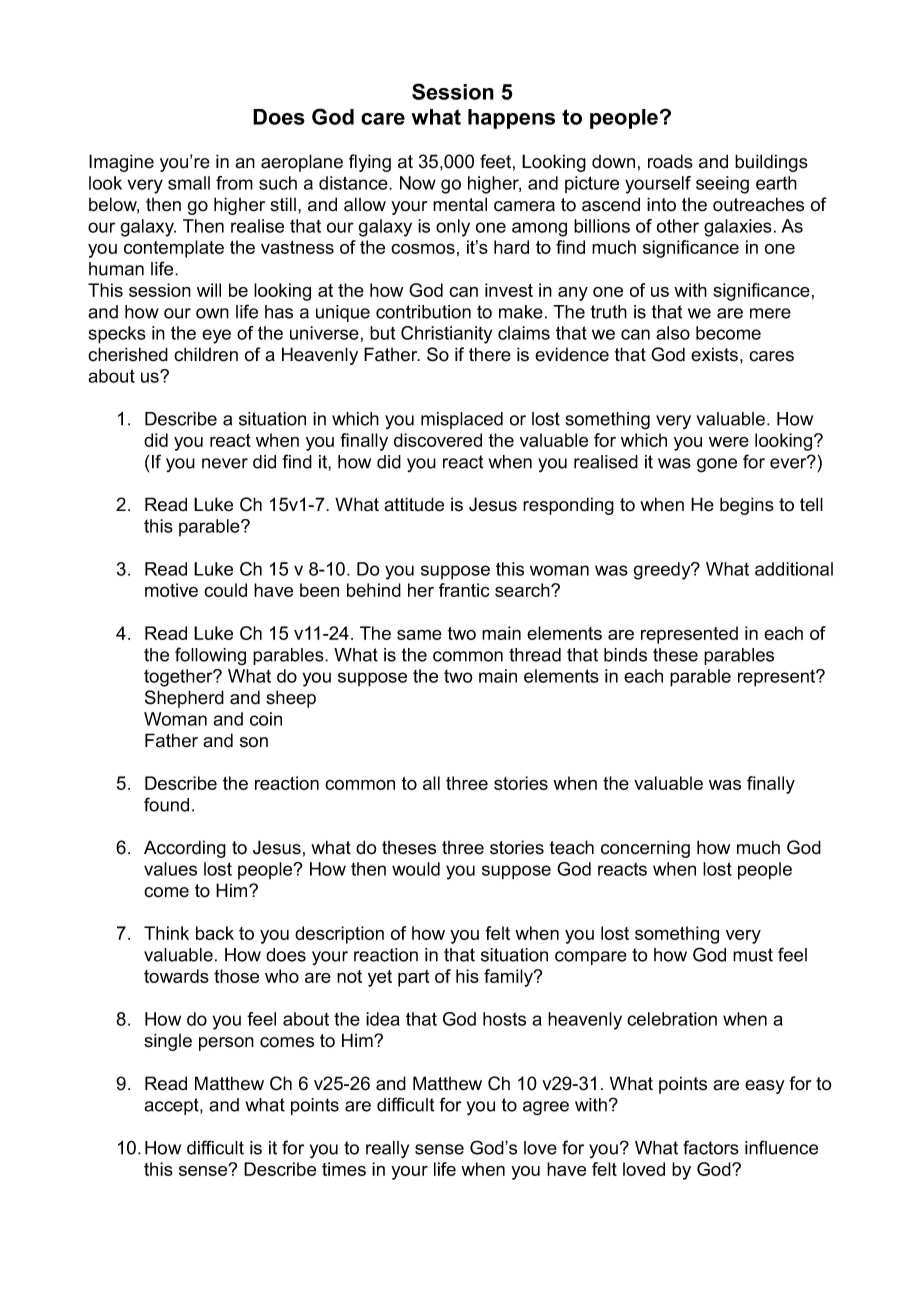  Describe the element at coordinates (462, 420) in the page. I see `misplaced` at that location.
